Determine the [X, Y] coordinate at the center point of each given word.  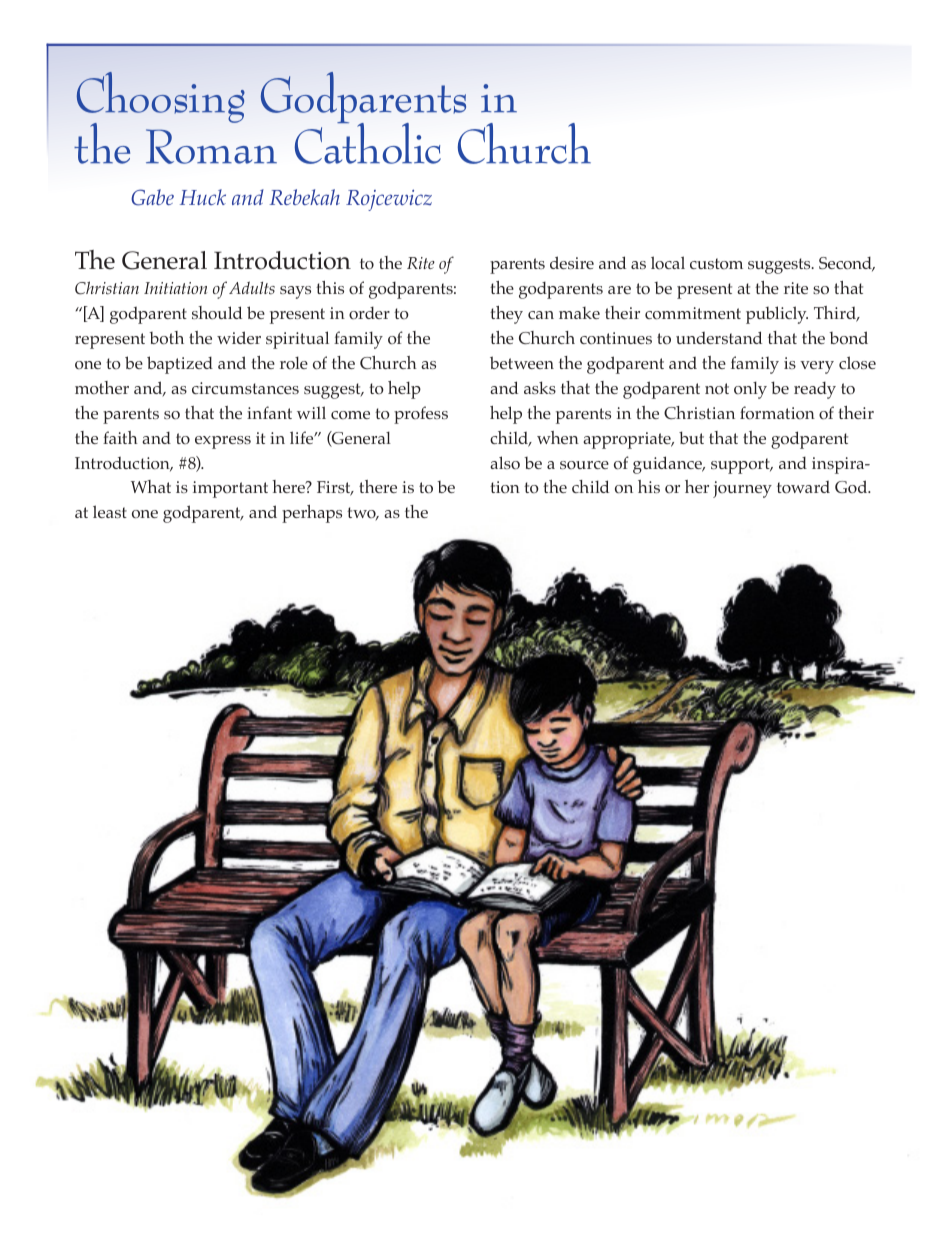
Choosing [161, 99]
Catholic [368, 142]
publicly [777, 315]
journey [742, 489]
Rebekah [304, 197]
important [230, 489]
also [505, 463]
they [506, 315]
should [217, 313]
